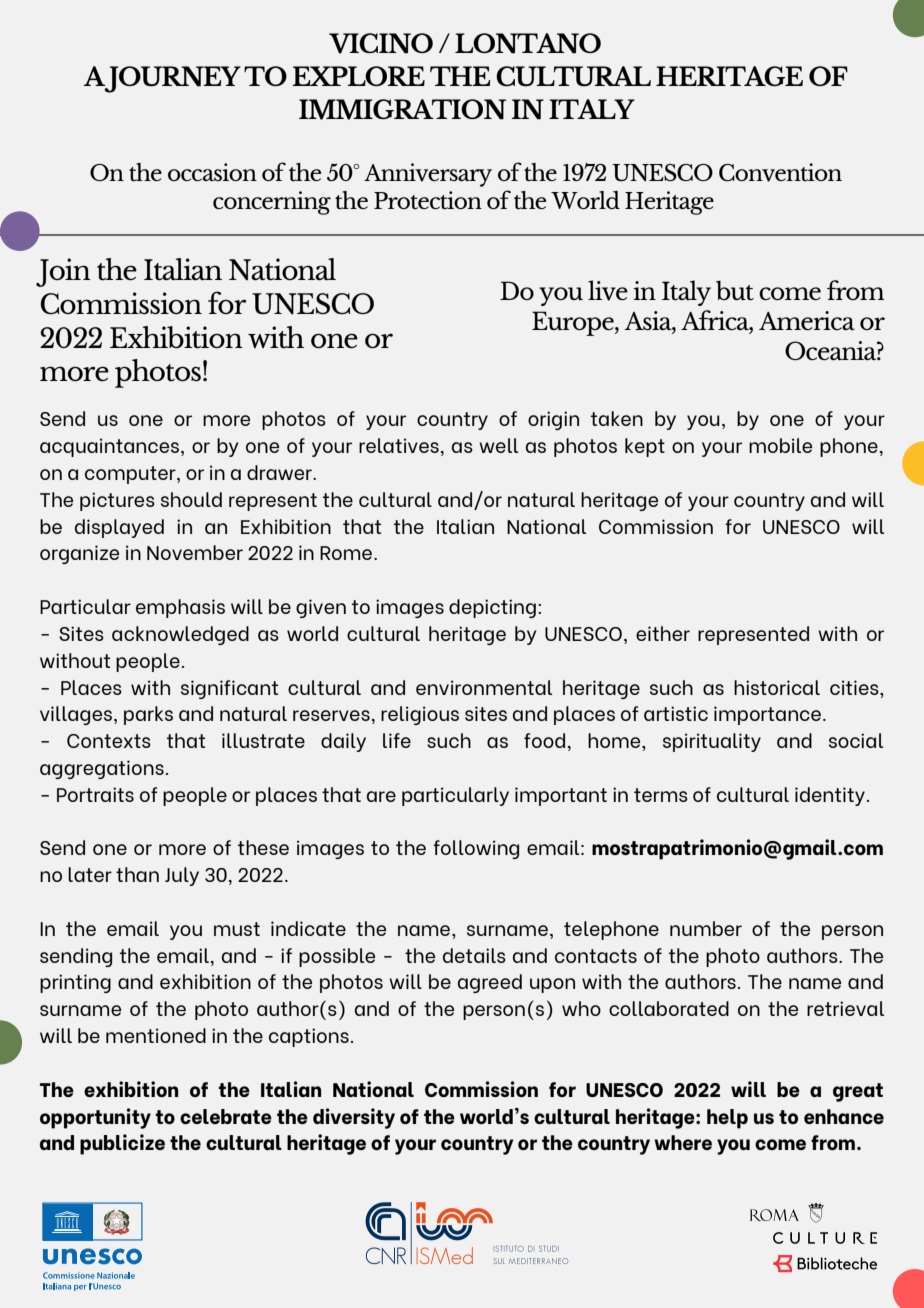 This page has height=1308, width=924. What do you see at coordinates (780, 445) in the page?
I see `mobile` at bounding box center [780, 445].
